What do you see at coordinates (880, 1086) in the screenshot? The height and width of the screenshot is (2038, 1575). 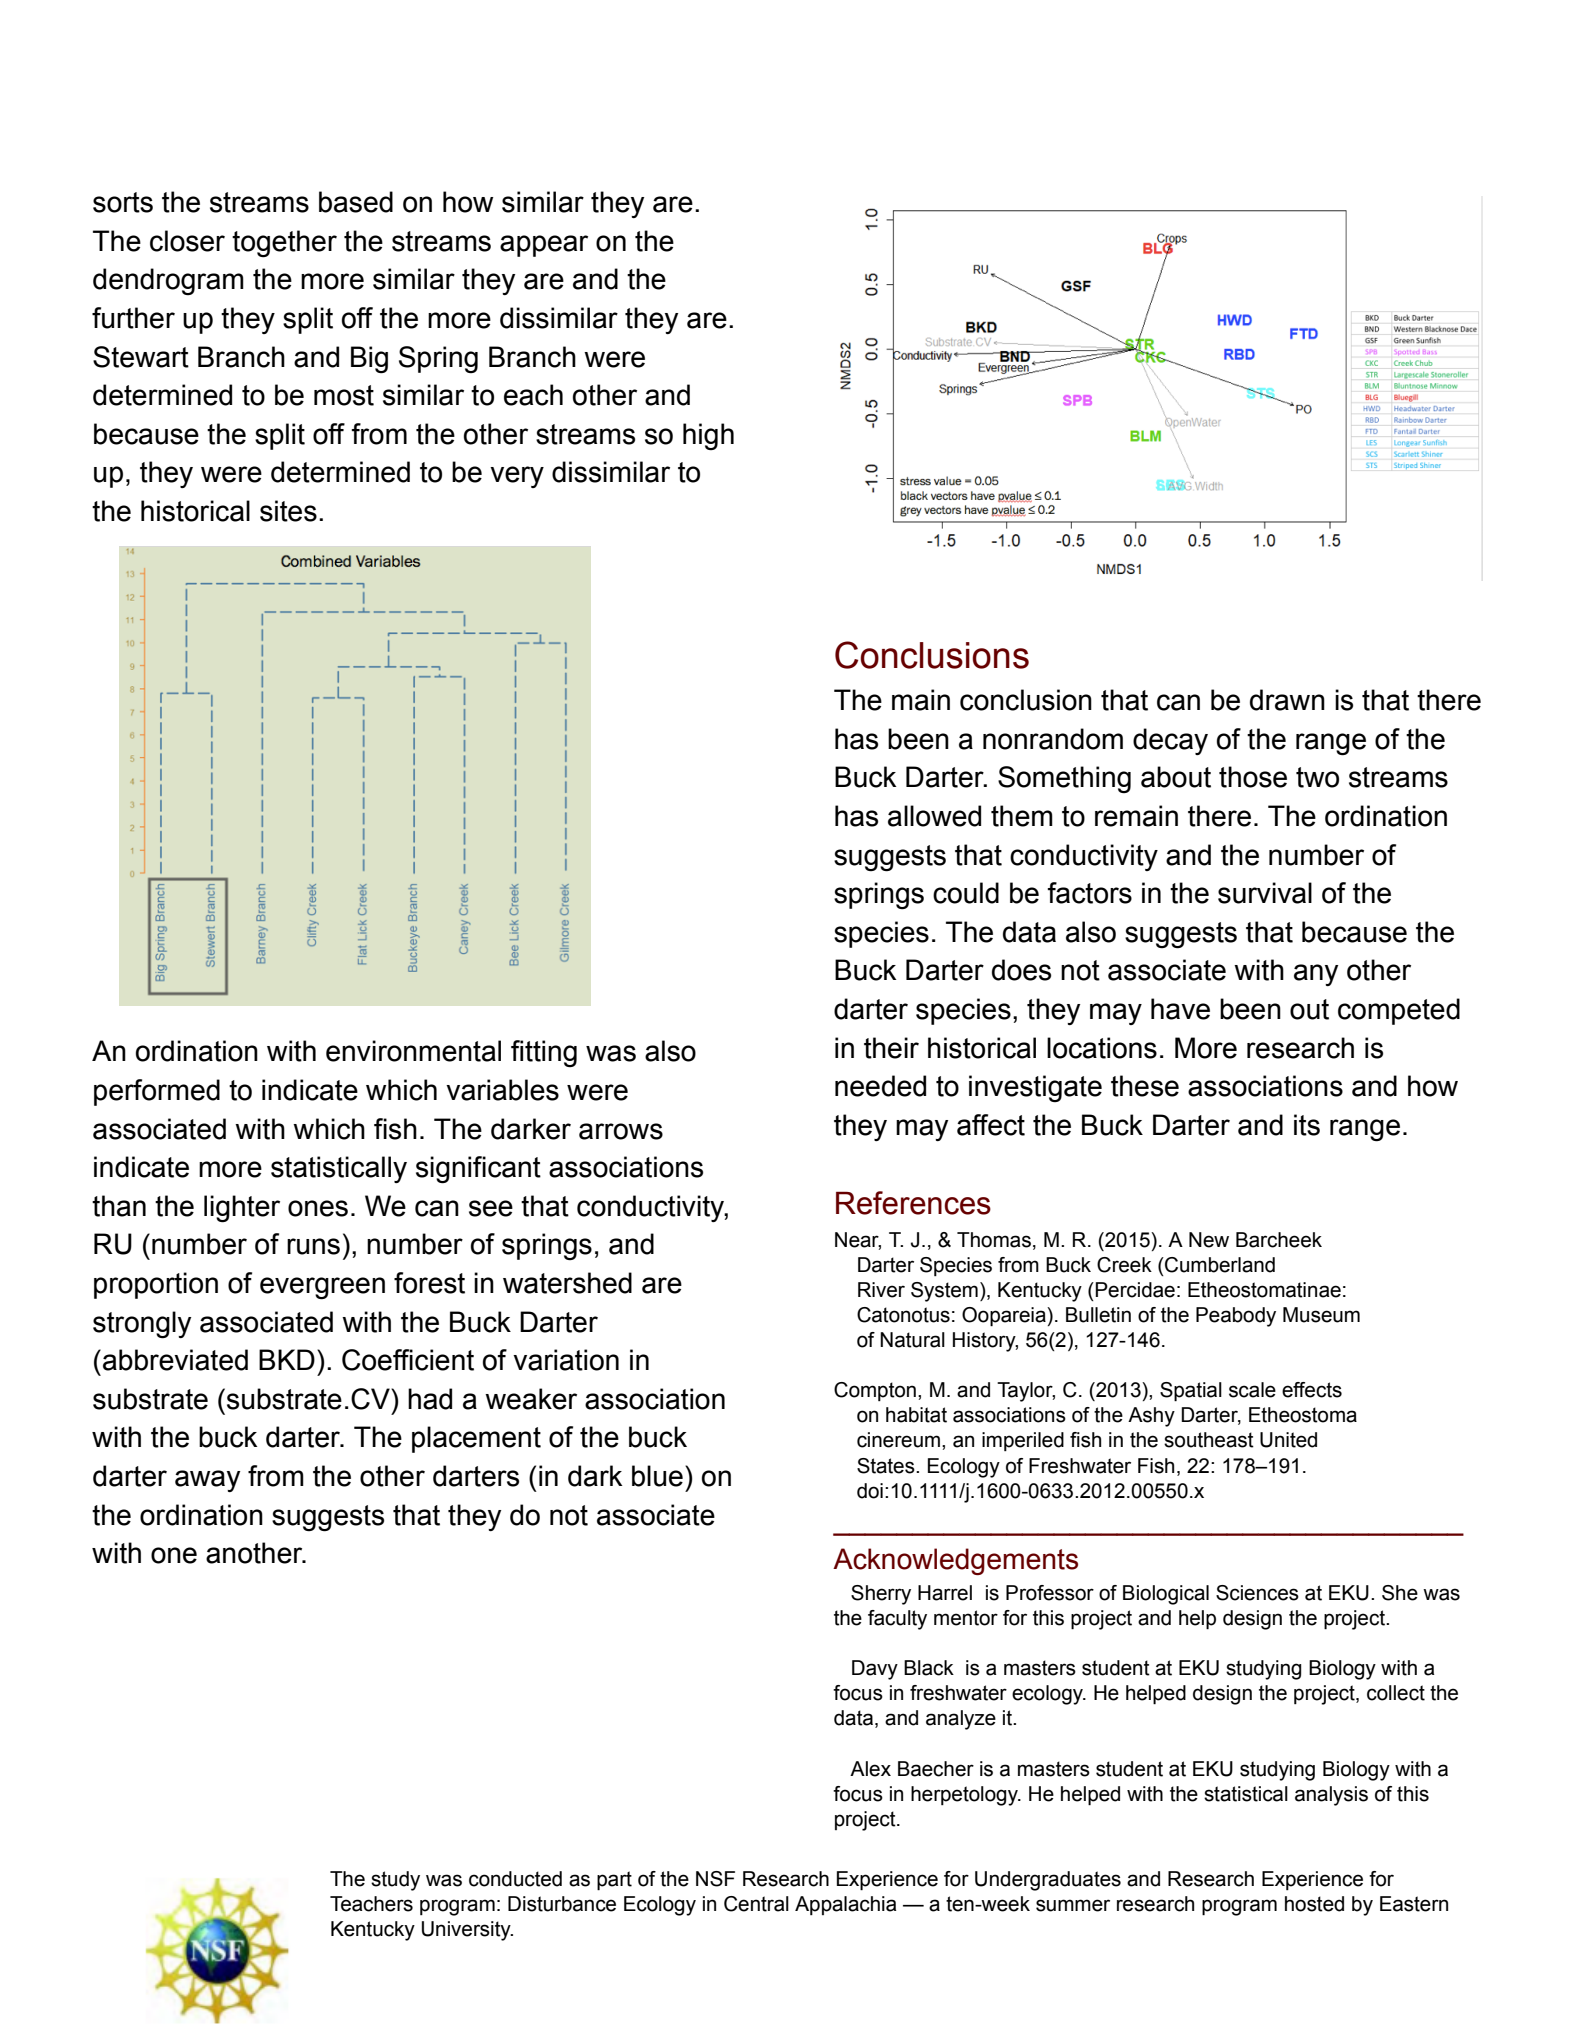 I see `needed` at bounding box center [880, 1086].
